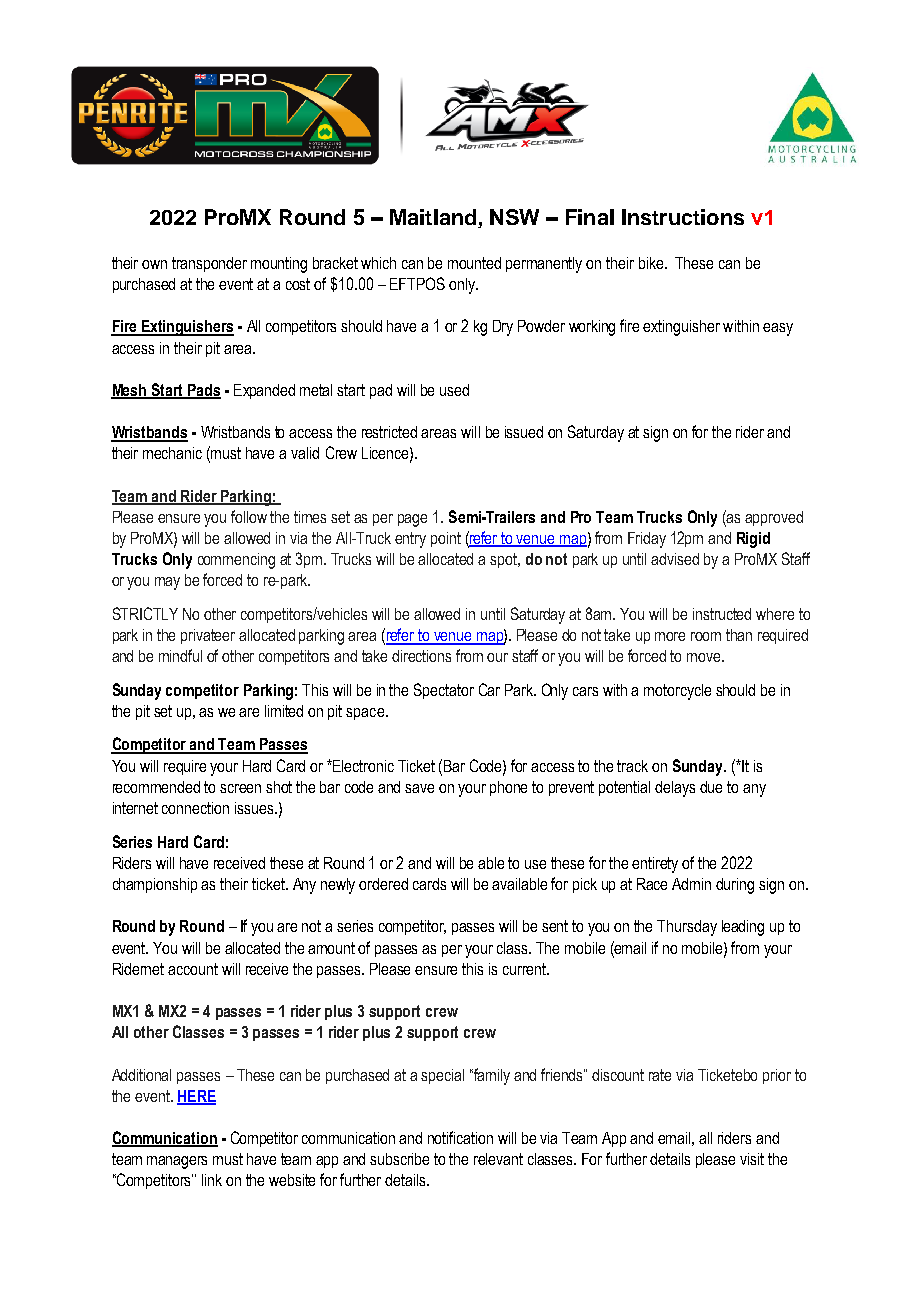  I want to click on transponder, so click(209, 264).
